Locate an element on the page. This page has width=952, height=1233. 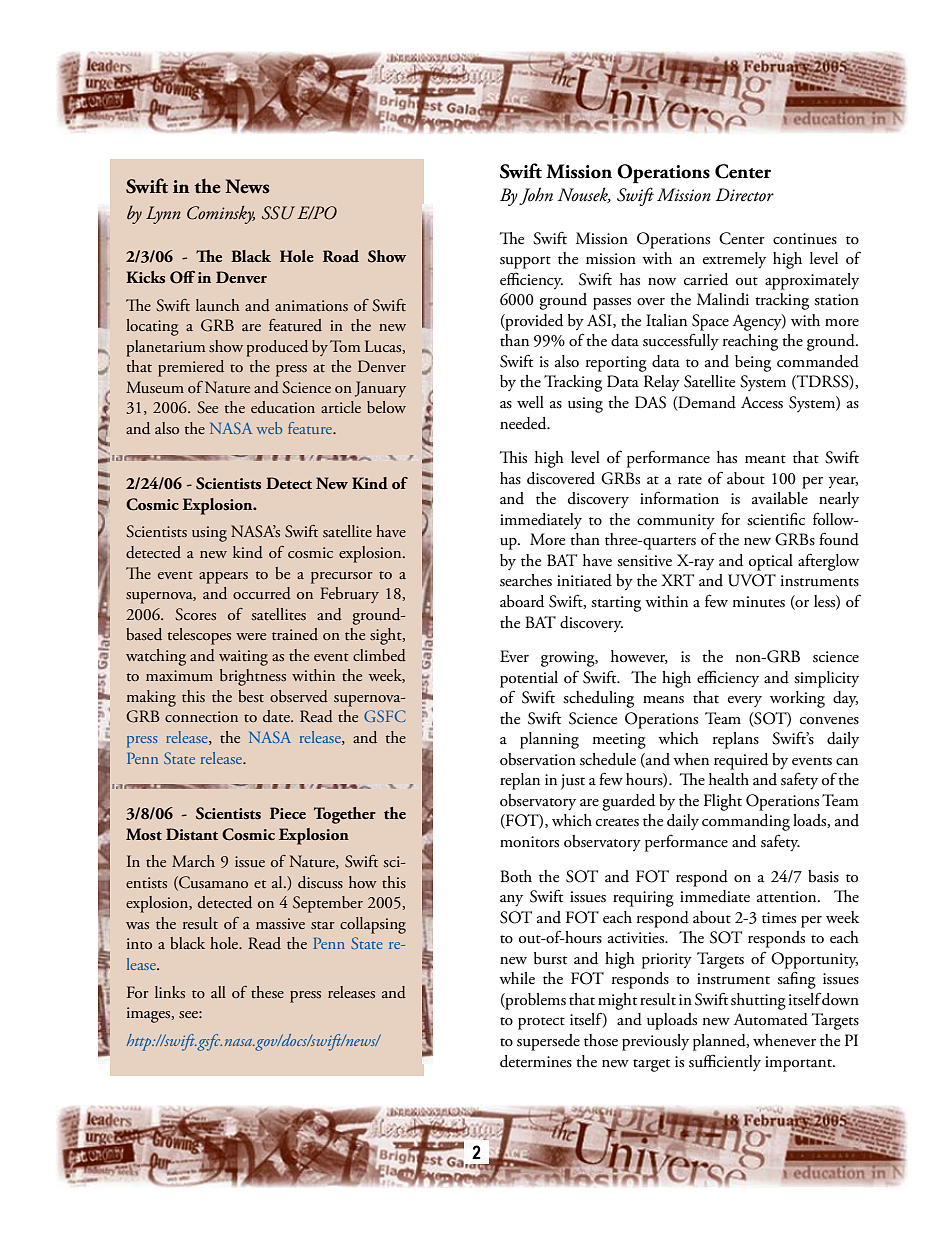
were is located at coordinates (251, 636).
